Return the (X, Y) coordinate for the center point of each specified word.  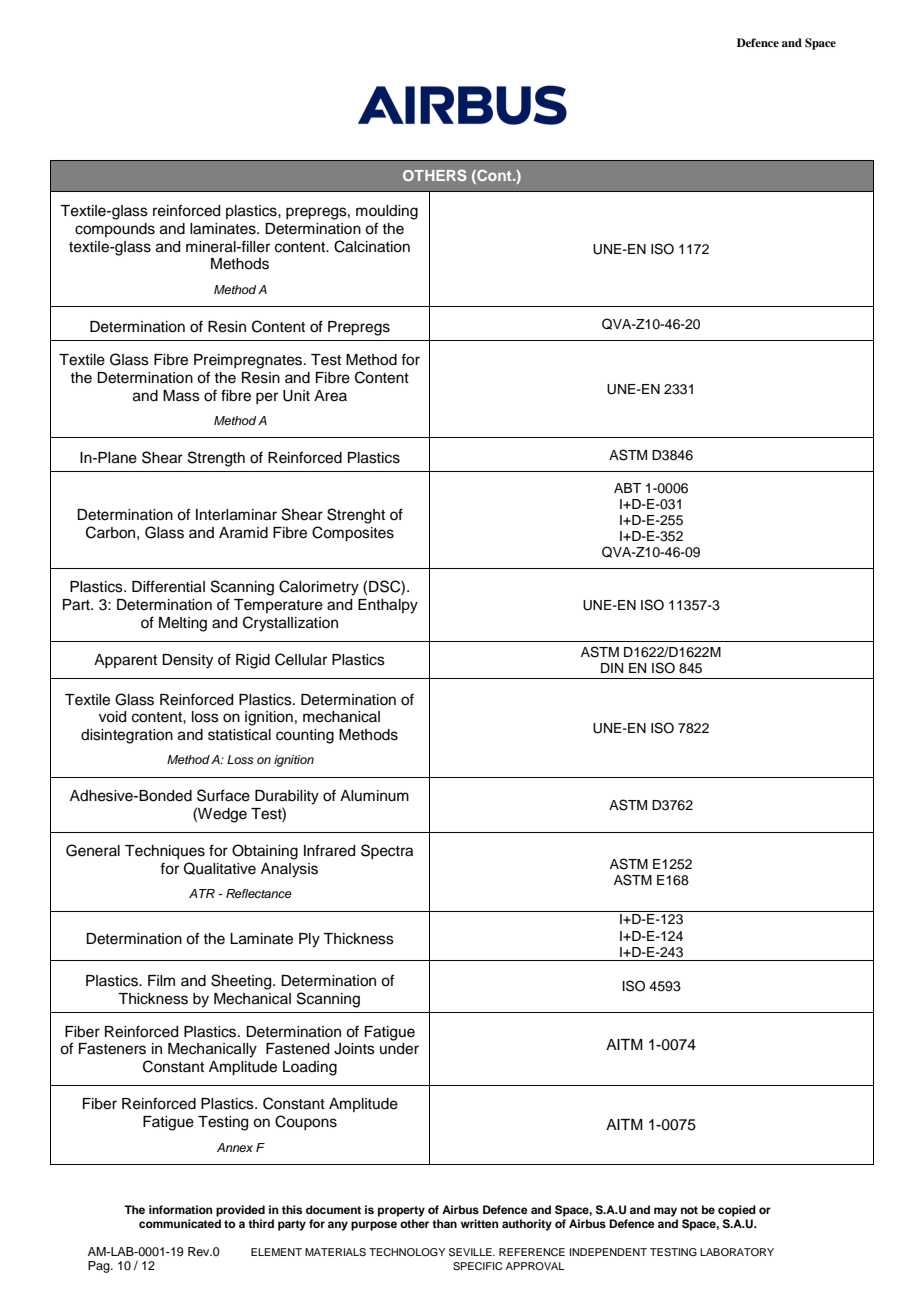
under (399, 1049)
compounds (115, 230)
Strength (216, 459)
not (689, 1210)
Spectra (387, 851)
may (665, 1212)
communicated (180, 1223)
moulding (387, 212)
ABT (627, 488)
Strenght (356, 516)
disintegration (127, 736)
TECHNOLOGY (407, 1252)
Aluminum (374, 796)
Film (161, 980)
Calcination (372, 246)
